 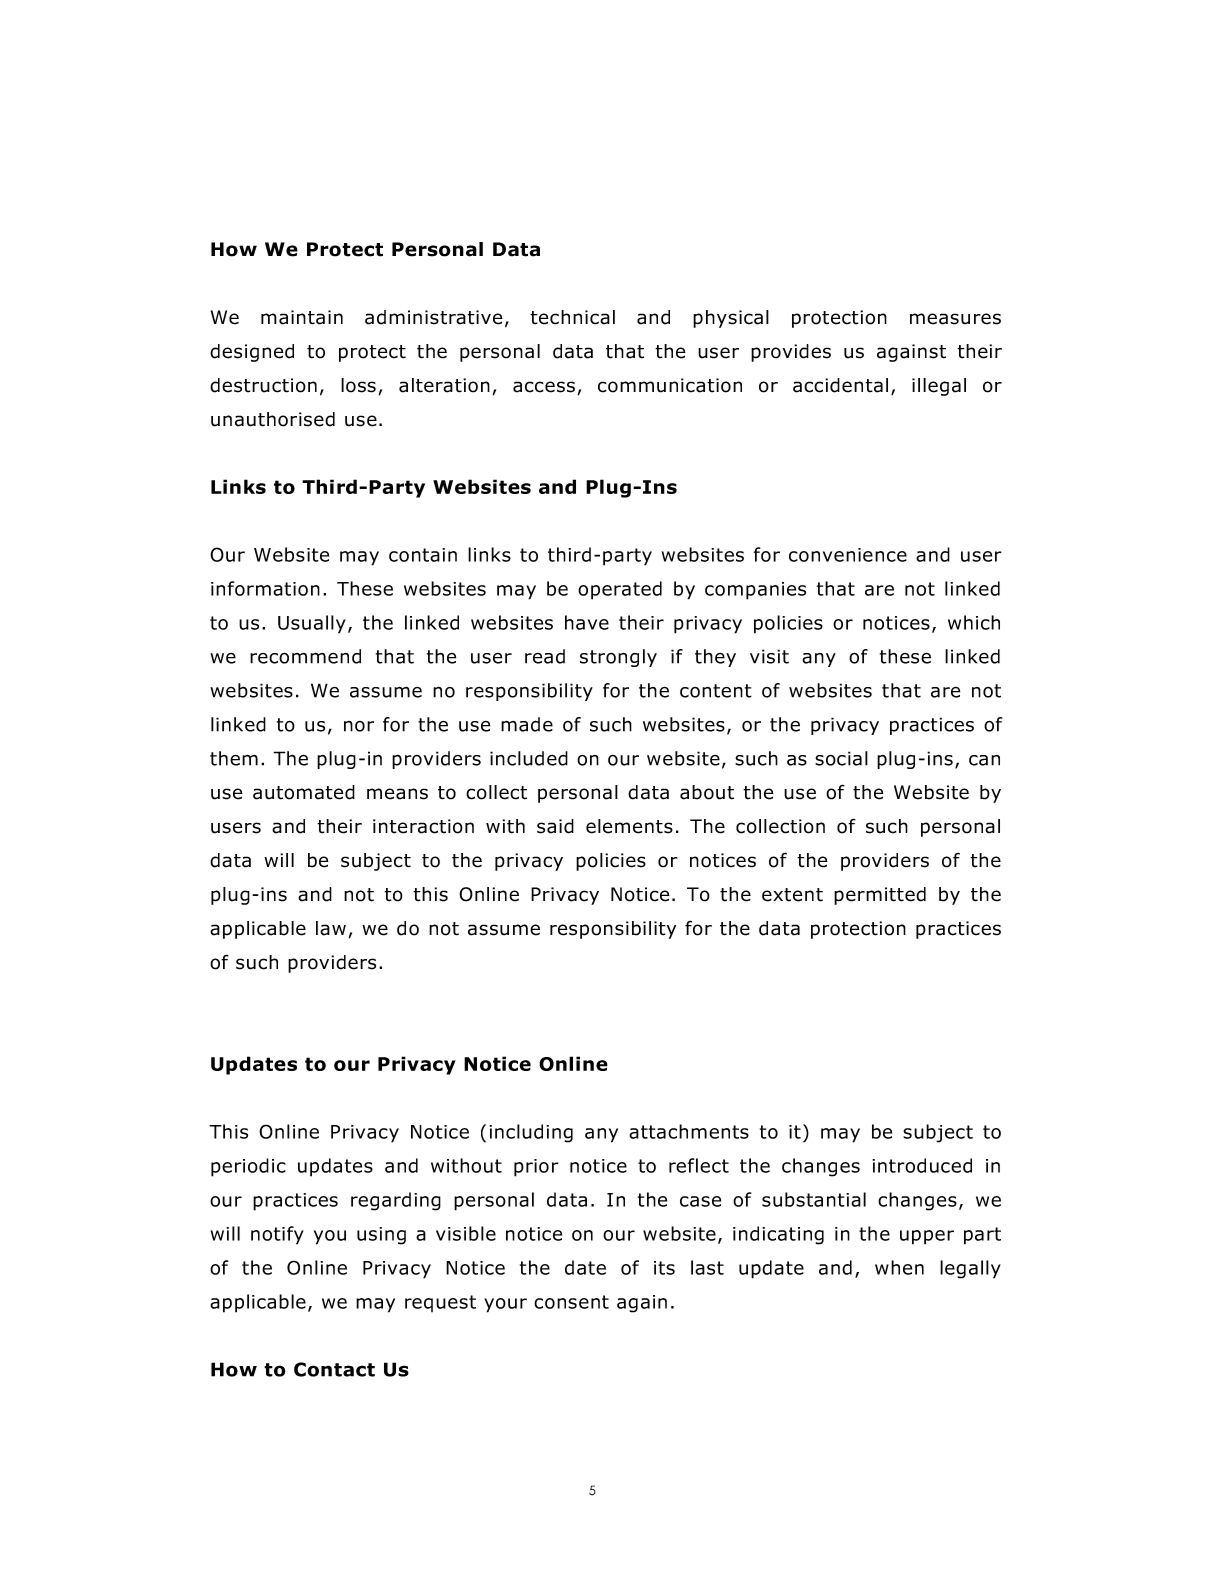 What do you see at coordinates (331, 928) in the page?
I see `law` at bounding box center [331, 928].
